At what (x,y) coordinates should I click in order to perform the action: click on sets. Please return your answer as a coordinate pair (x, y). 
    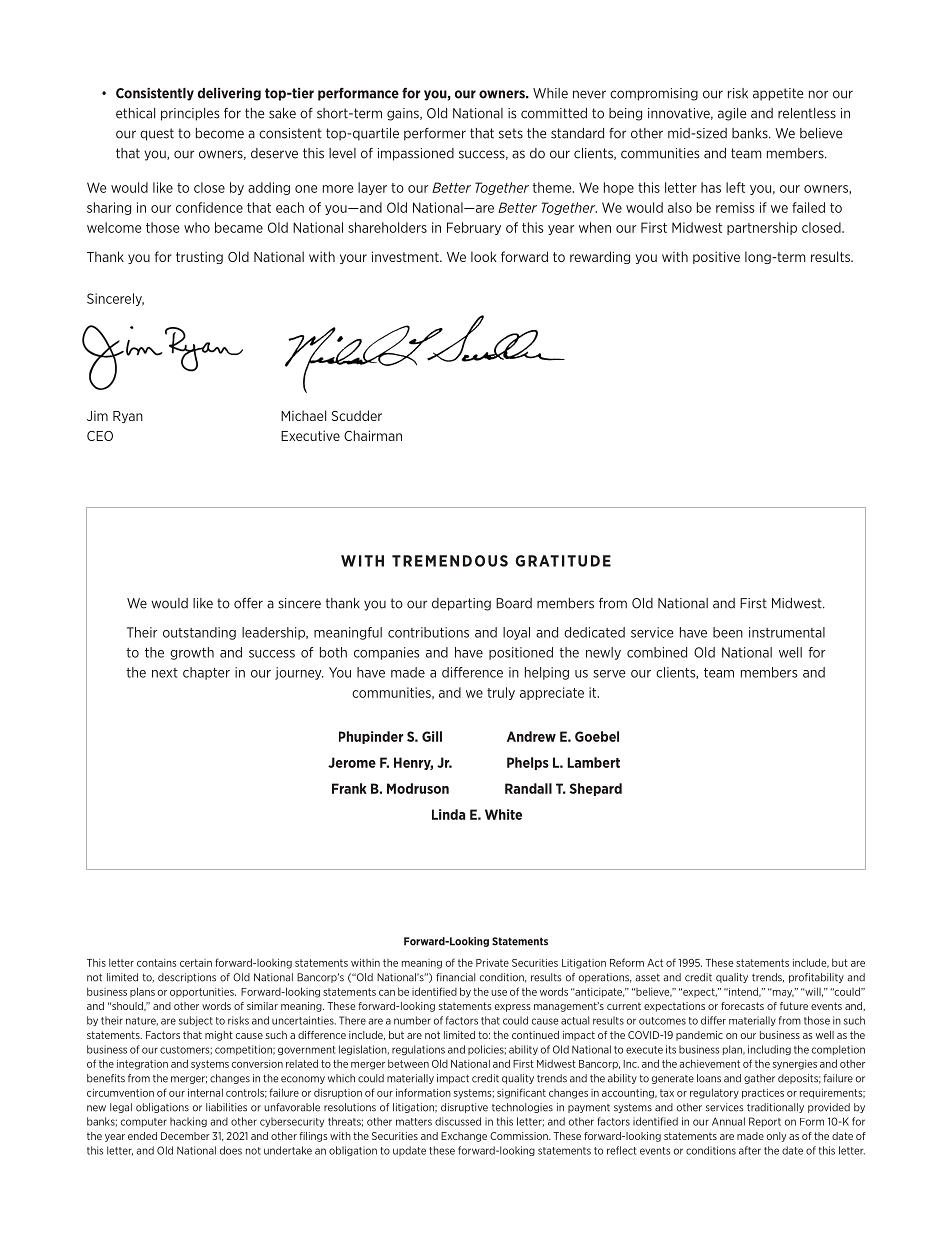
    Looking at the image, I should click on (511, 133).
